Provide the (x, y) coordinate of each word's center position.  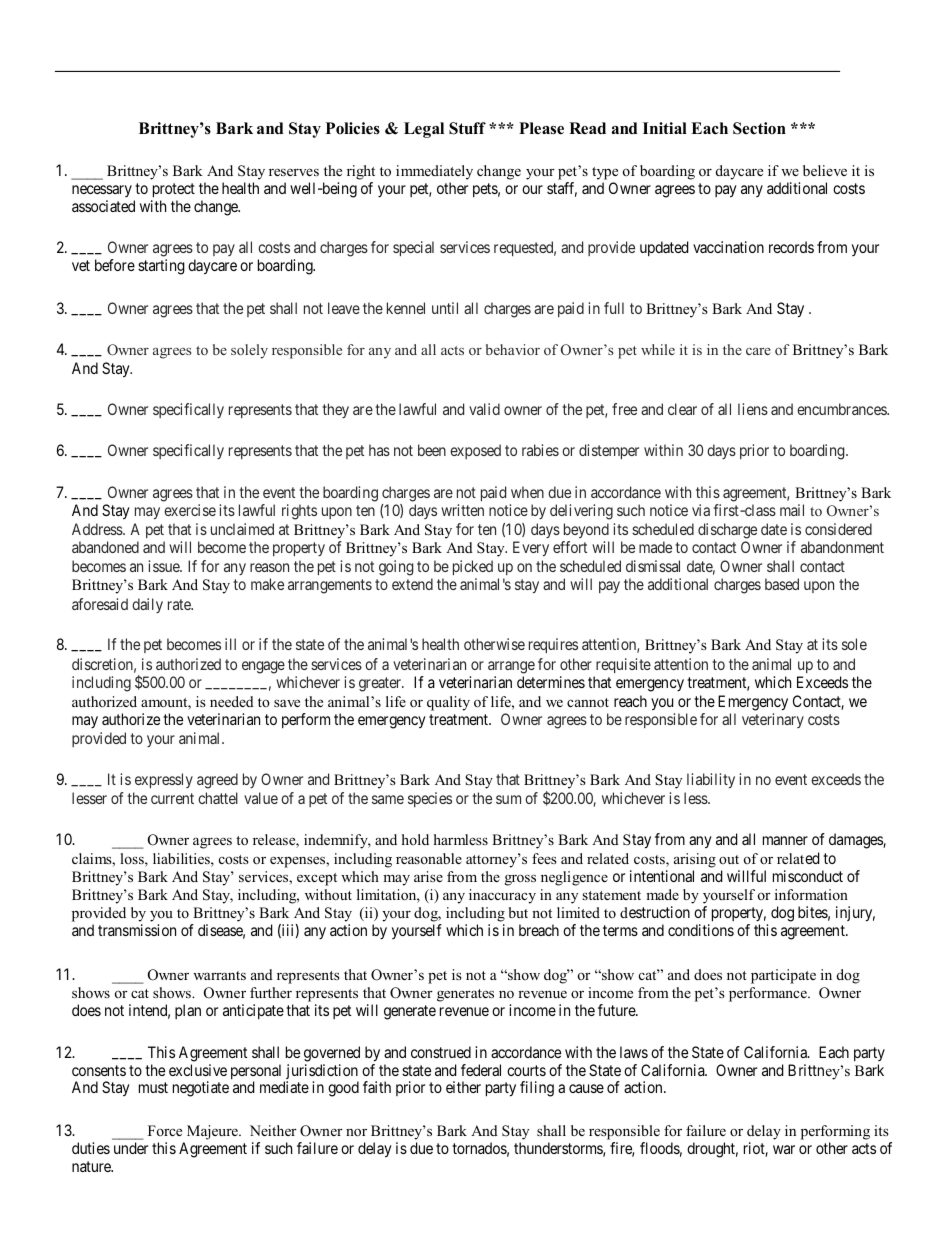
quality (448, 703)
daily (147, 605)
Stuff (467, 128)
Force (165, 1130)
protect (174, 190)
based (782, 584)
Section (759, 128)
